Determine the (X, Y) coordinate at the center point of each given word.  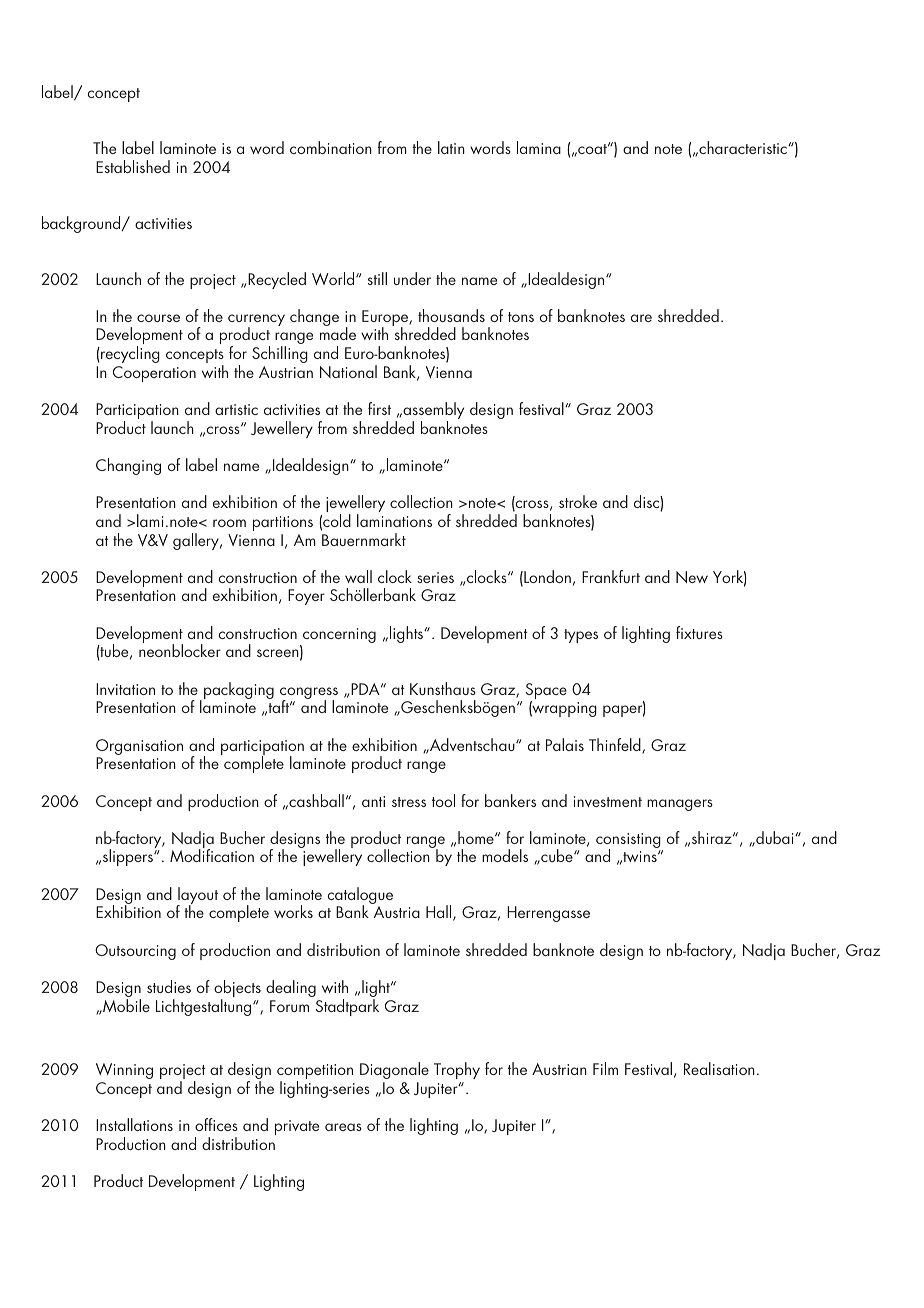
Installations (134, 1124)
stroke (578, 501)
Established (133, 166)
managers (680, 805)
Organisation (139, 748)
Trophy (457, 1070)
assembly (432, 412)
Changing (128, 466)
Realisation (719, 1068)
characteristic (743, 147)
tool (443, 800)
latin (451, 147)
